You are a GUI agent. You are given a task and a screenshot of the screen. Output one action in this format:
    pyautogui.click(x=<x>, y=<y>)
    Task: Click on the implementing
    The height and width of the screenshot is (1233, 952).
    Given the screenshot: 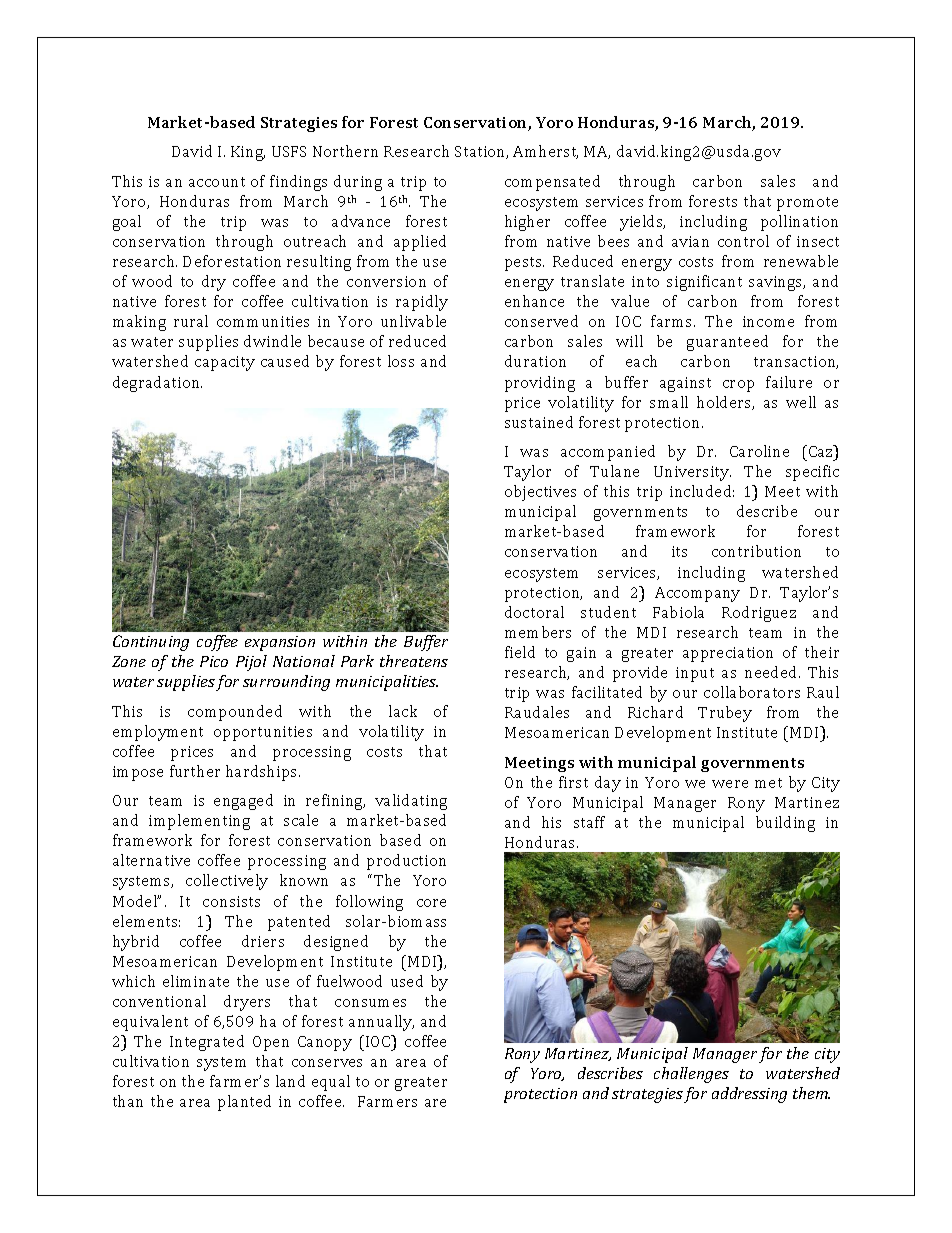 What is the action you would take?
    pyautogui.click(x=199, y=822)
